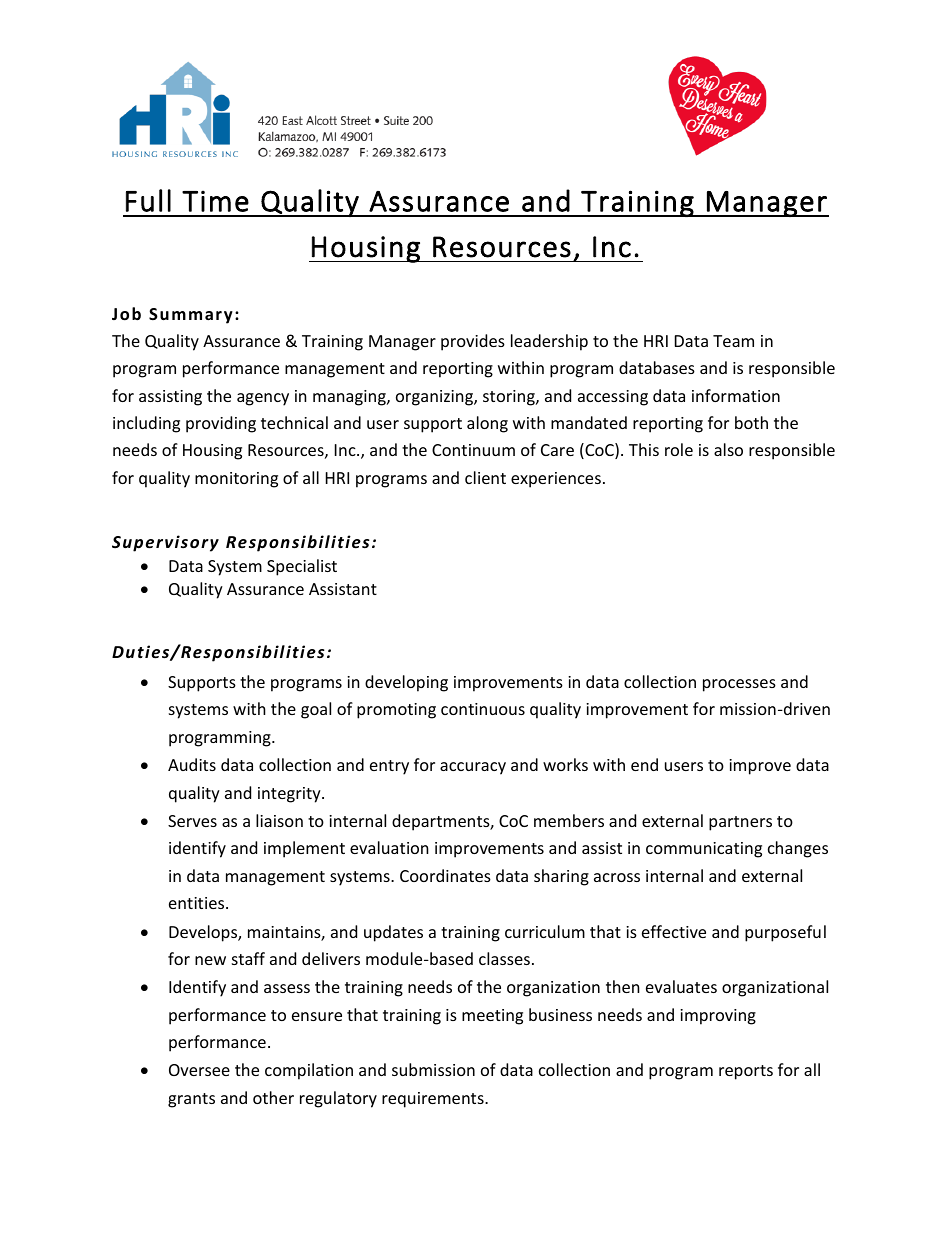 The height and width of the image is (1233, 952). Describe the element at coordinates (199, 1070) in the image. I see `Oversee` at that location.
